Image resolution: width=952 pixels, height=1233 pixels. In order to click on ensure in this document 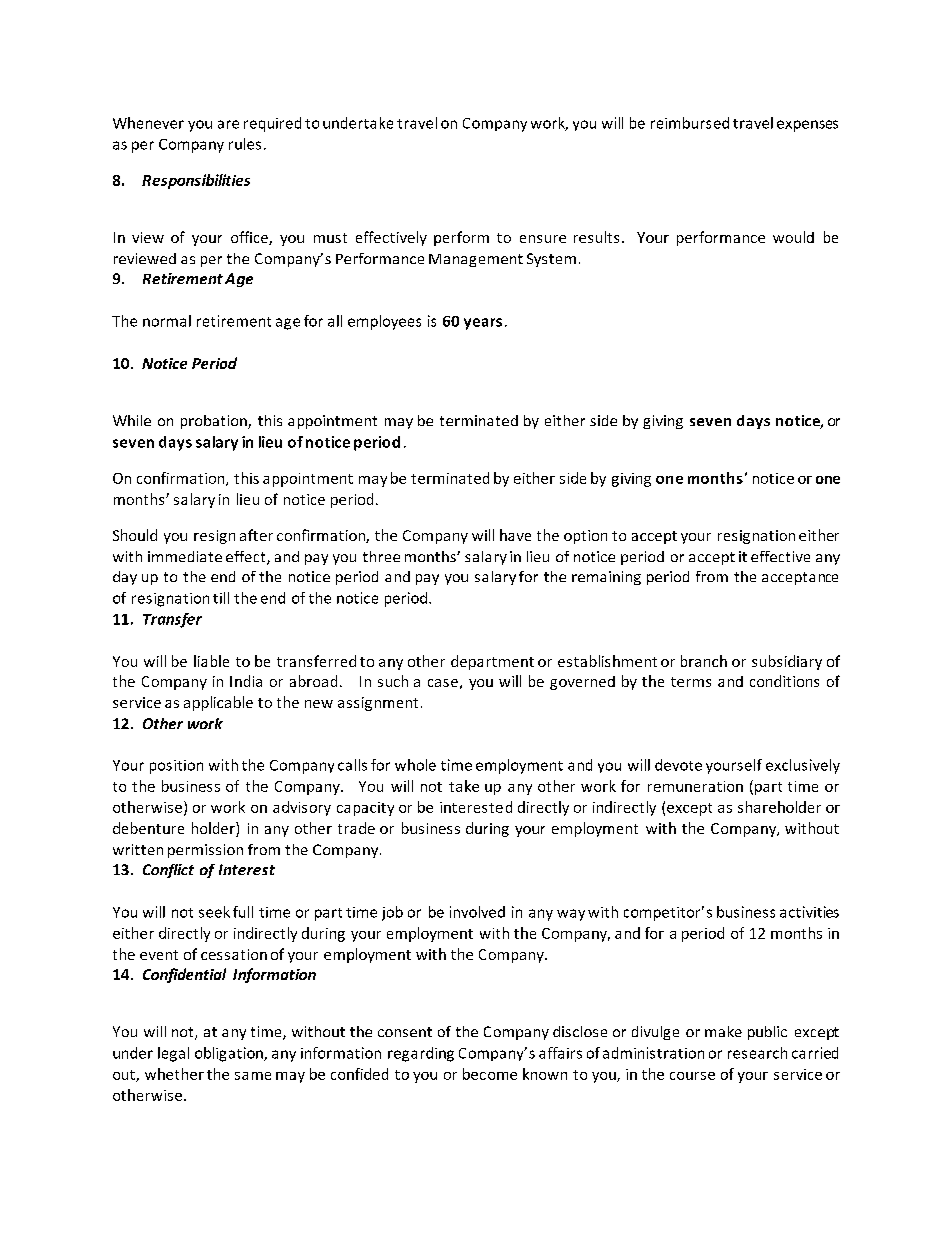, I will do `click(543, 239)`.
